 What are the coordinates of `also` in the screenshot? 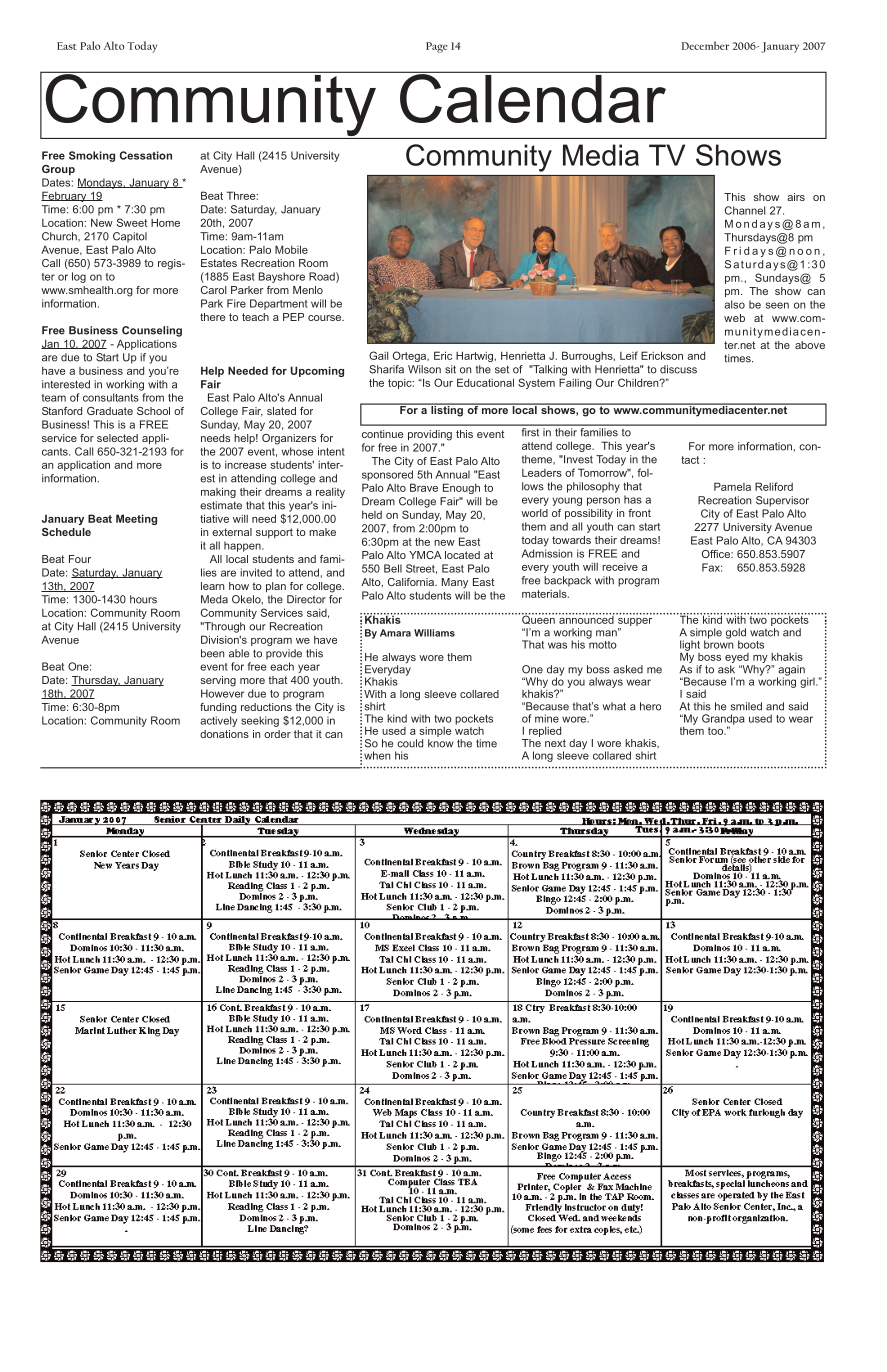 It's located at (735, 304).
